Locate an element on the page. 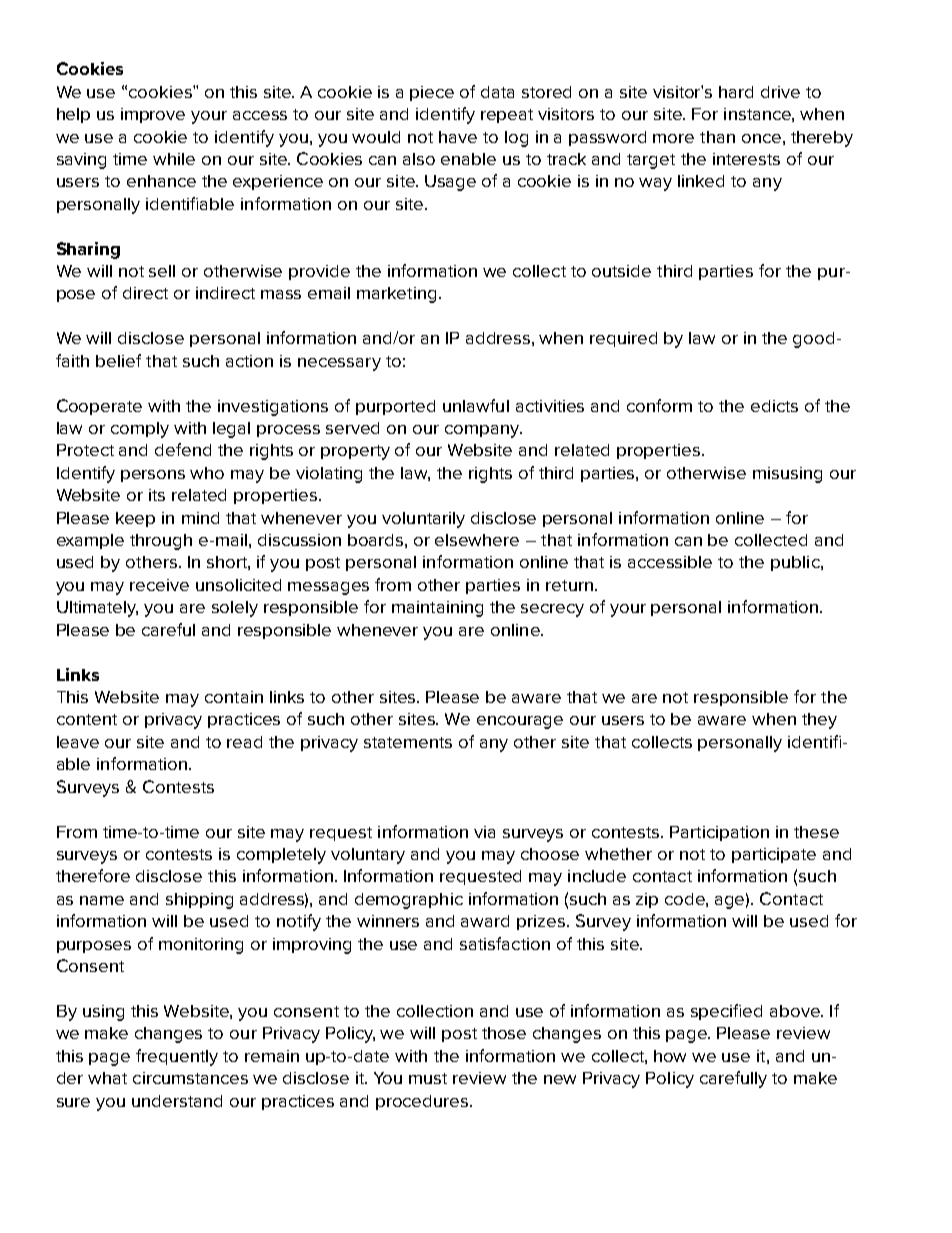  frequently is located at coordinates (177, 1057).
